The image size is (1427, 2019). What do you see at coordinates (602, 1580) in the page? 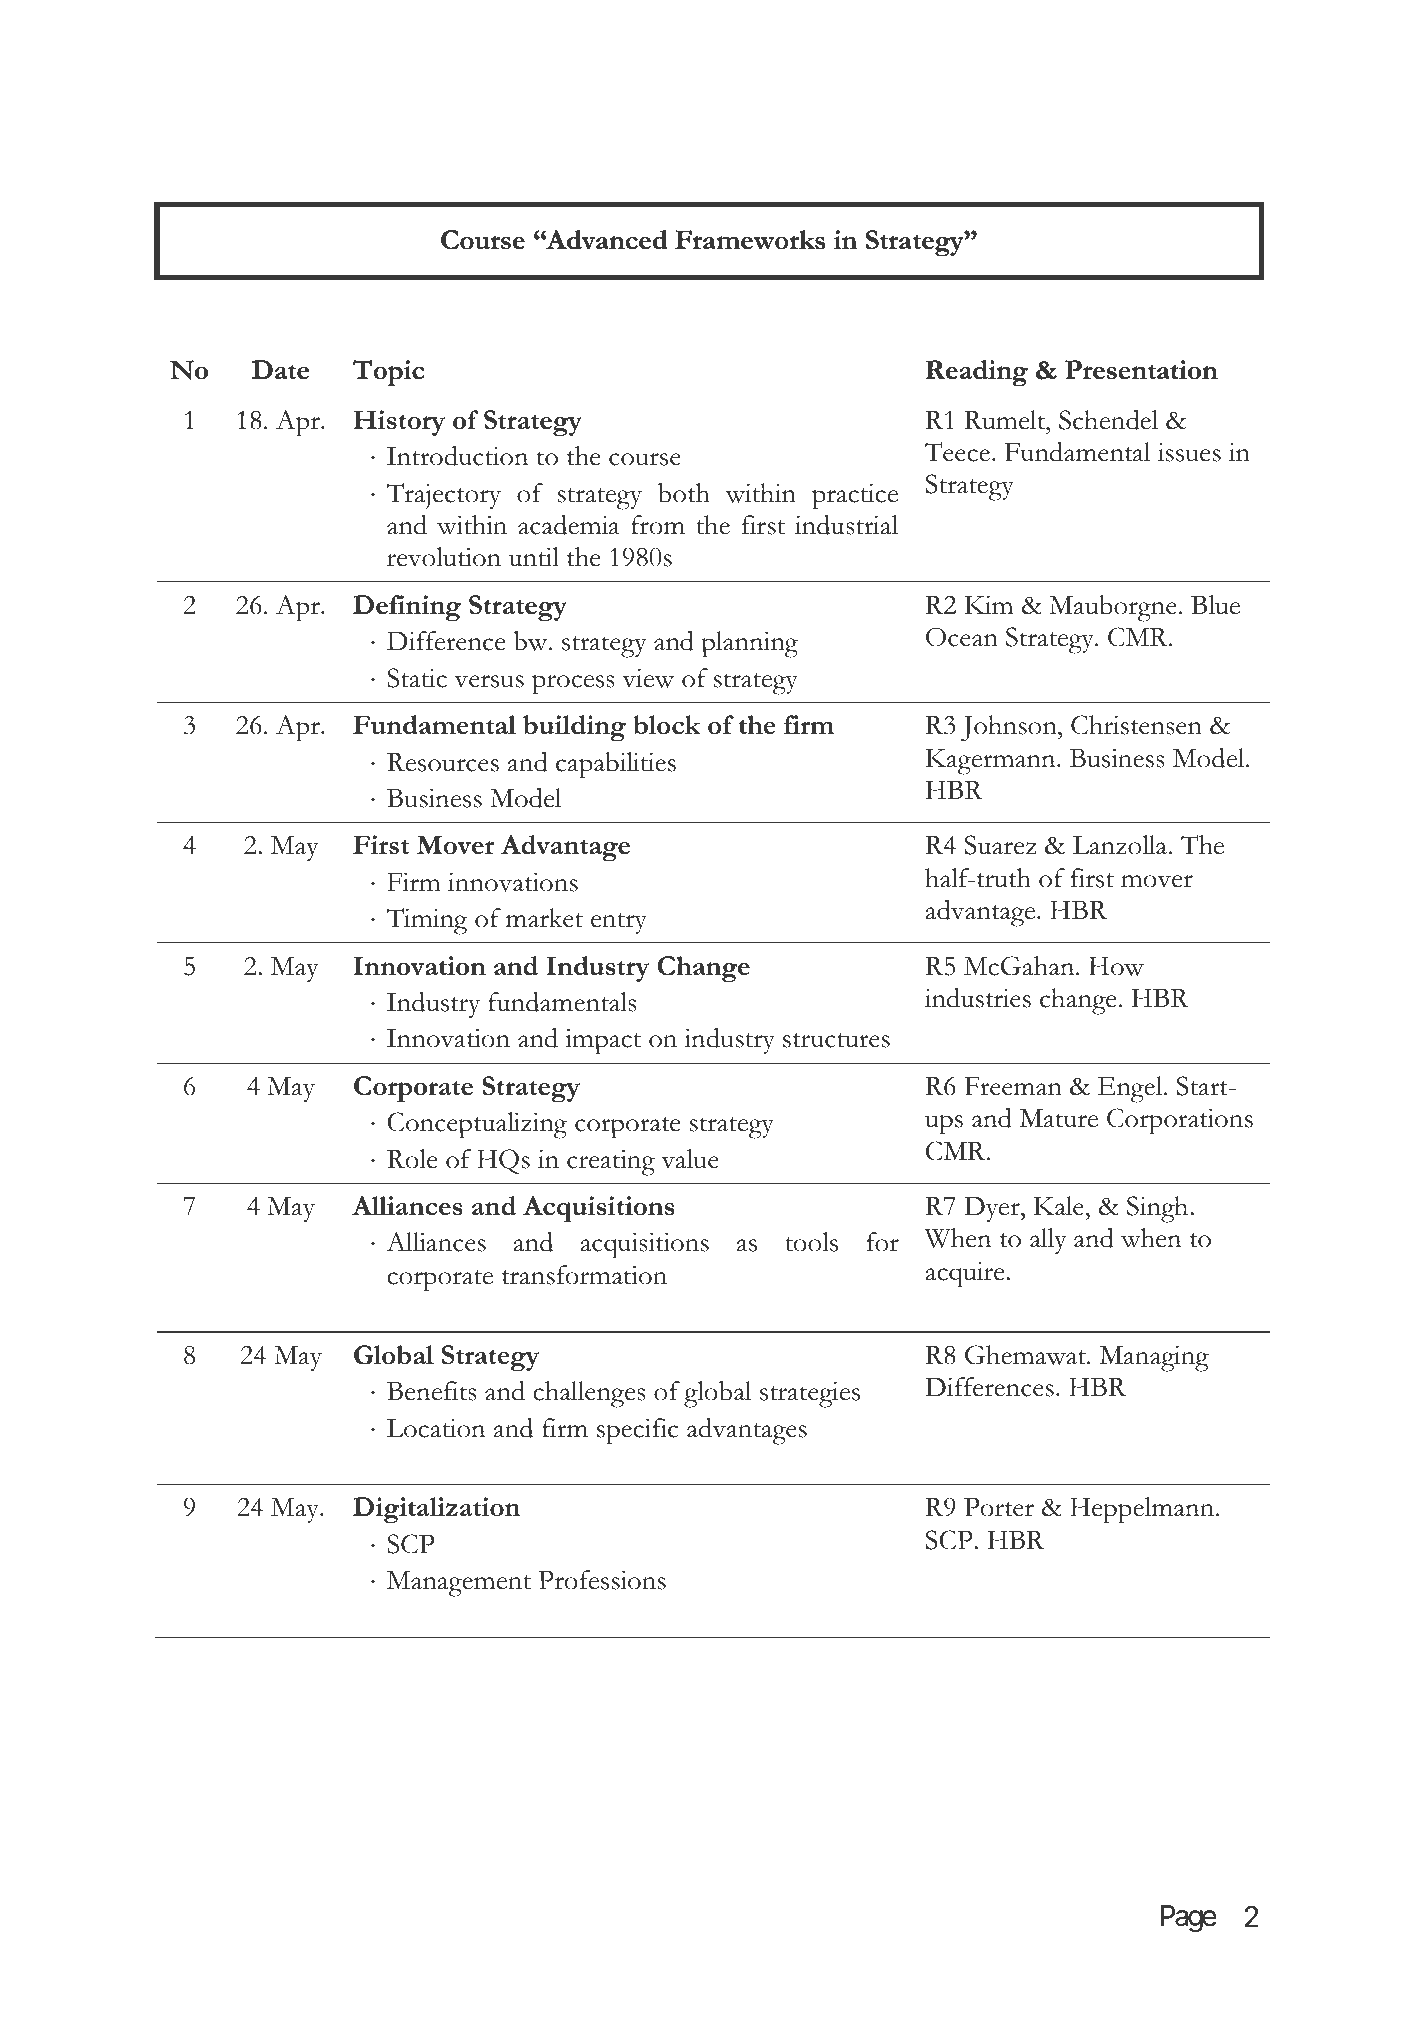
I see `Professions` at bounding box center [602, 1580].
